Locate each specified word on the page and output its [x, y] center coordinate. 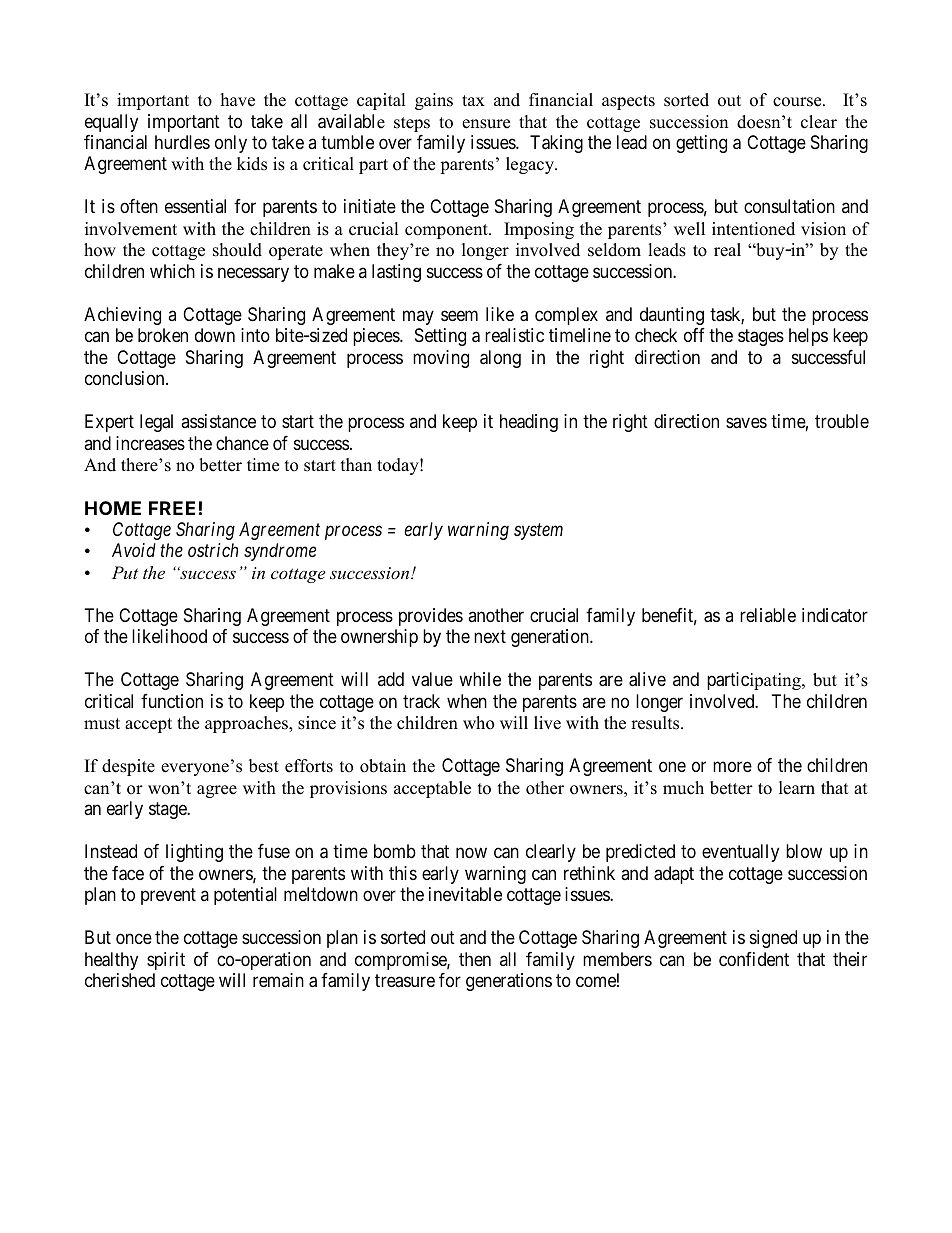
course [798, 102]
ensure [486, 124]
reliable [768, 615]
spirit [166, 961]
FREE [172, 508]
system [538, 532]
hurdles [182, 142]
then [475, 959]
